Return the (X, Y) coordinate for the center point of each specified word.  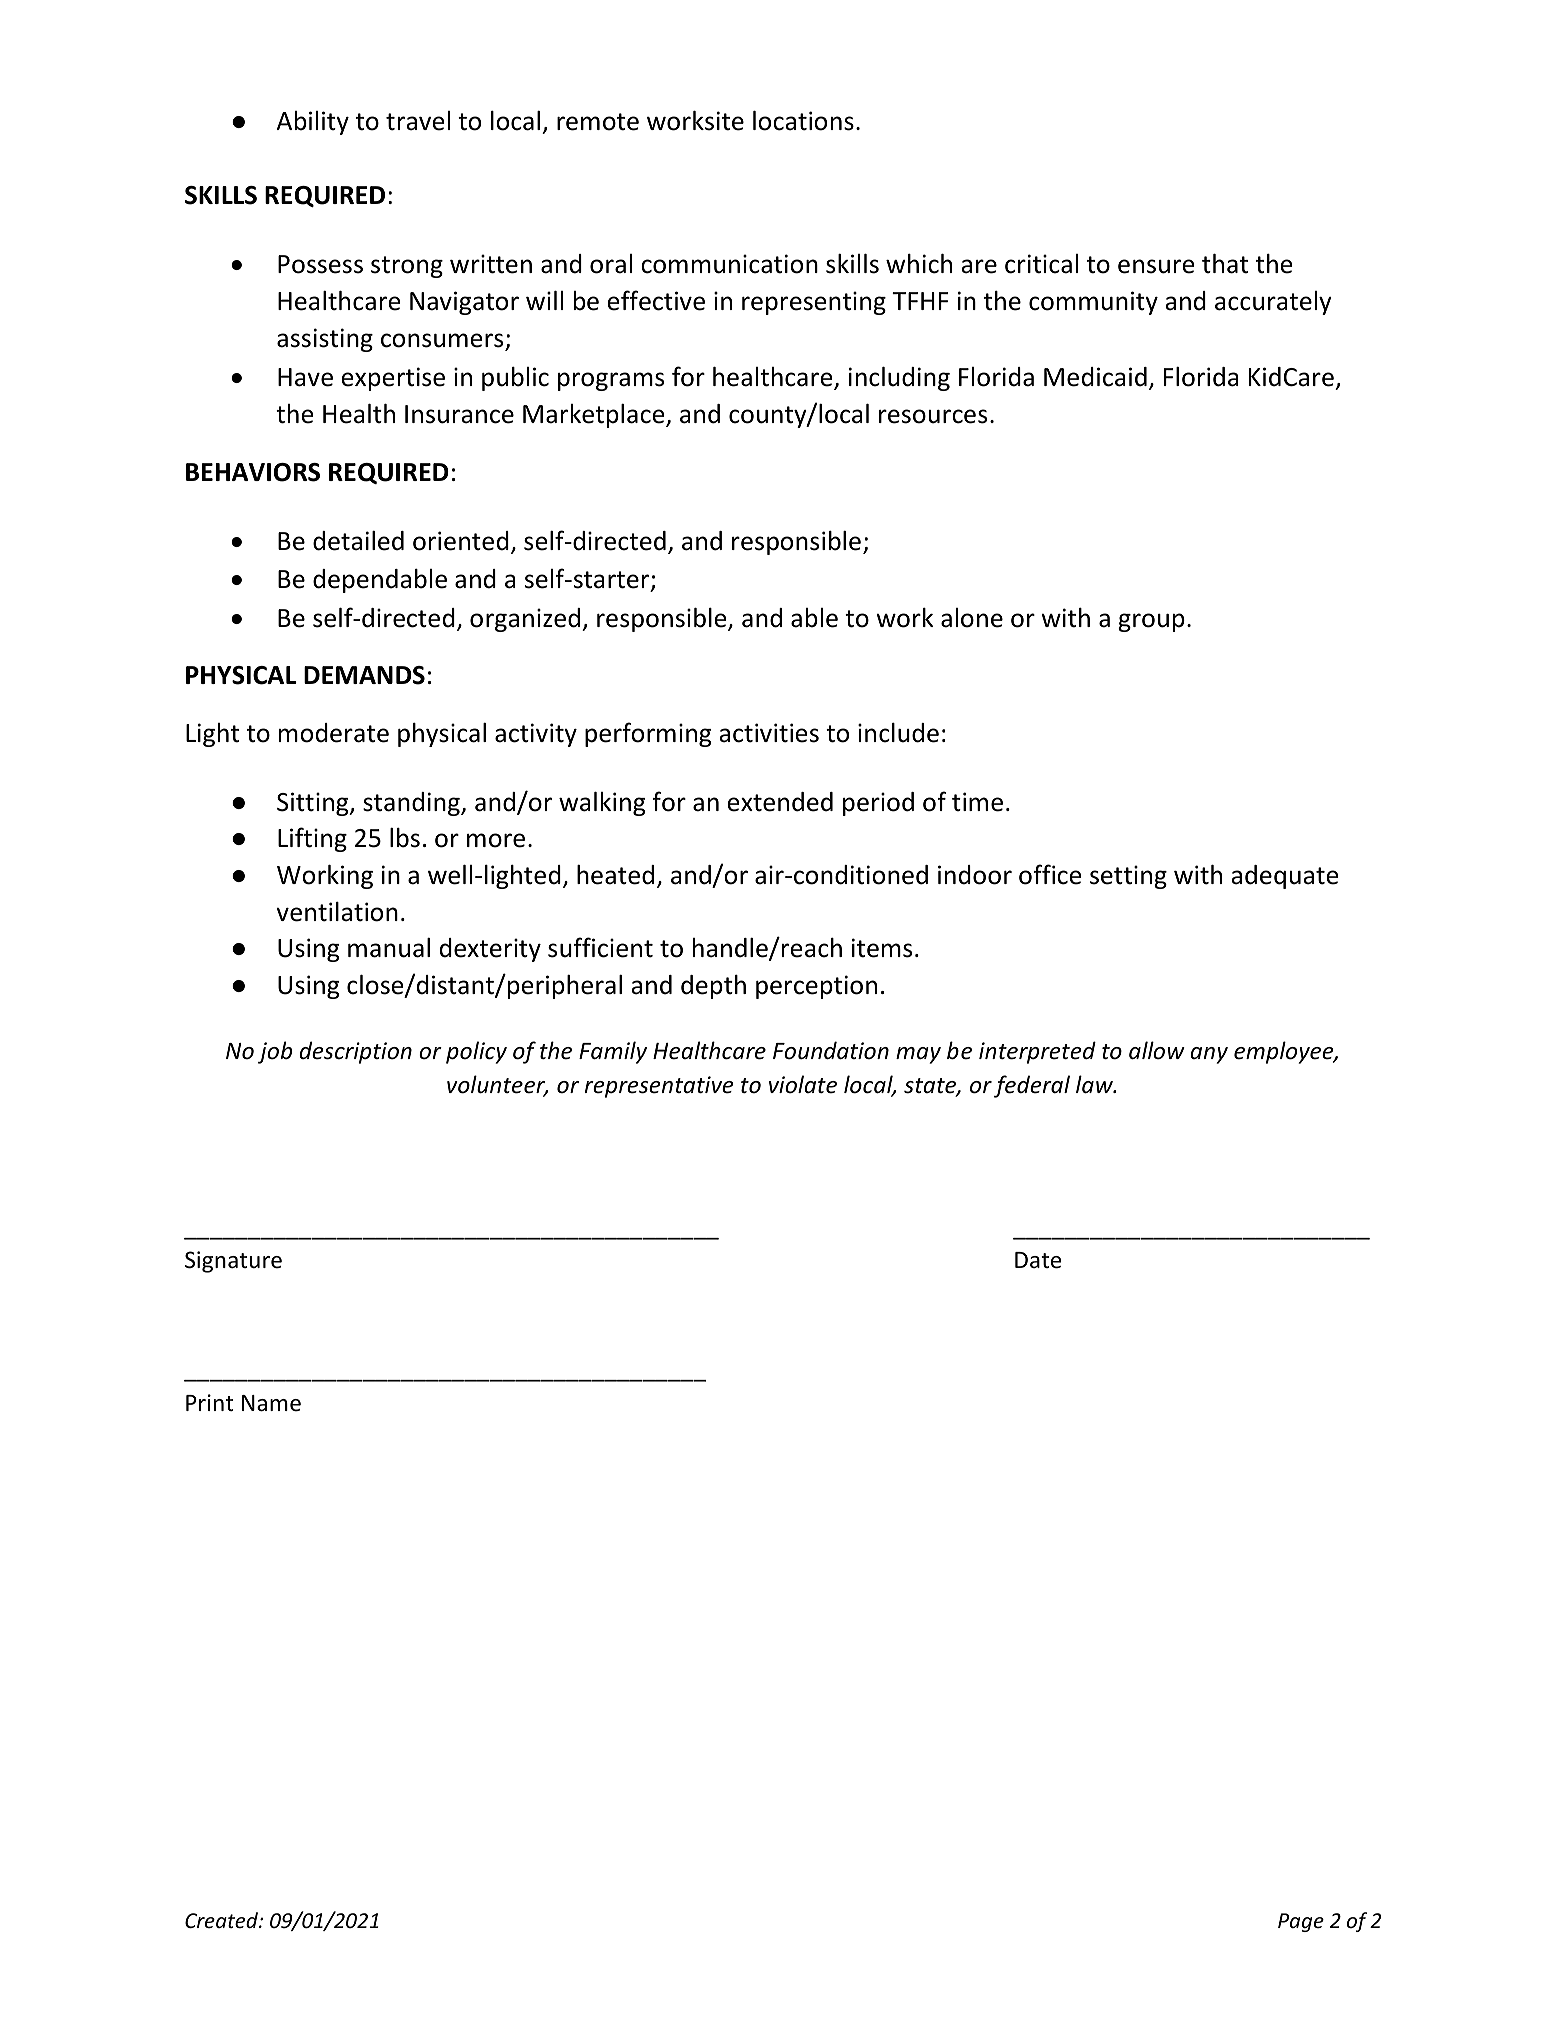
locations (803, 121)
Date (1038, 1260)
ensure (1156, 266)
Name (271, 1403)
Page (1301, 1922)
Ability (313, 123)
